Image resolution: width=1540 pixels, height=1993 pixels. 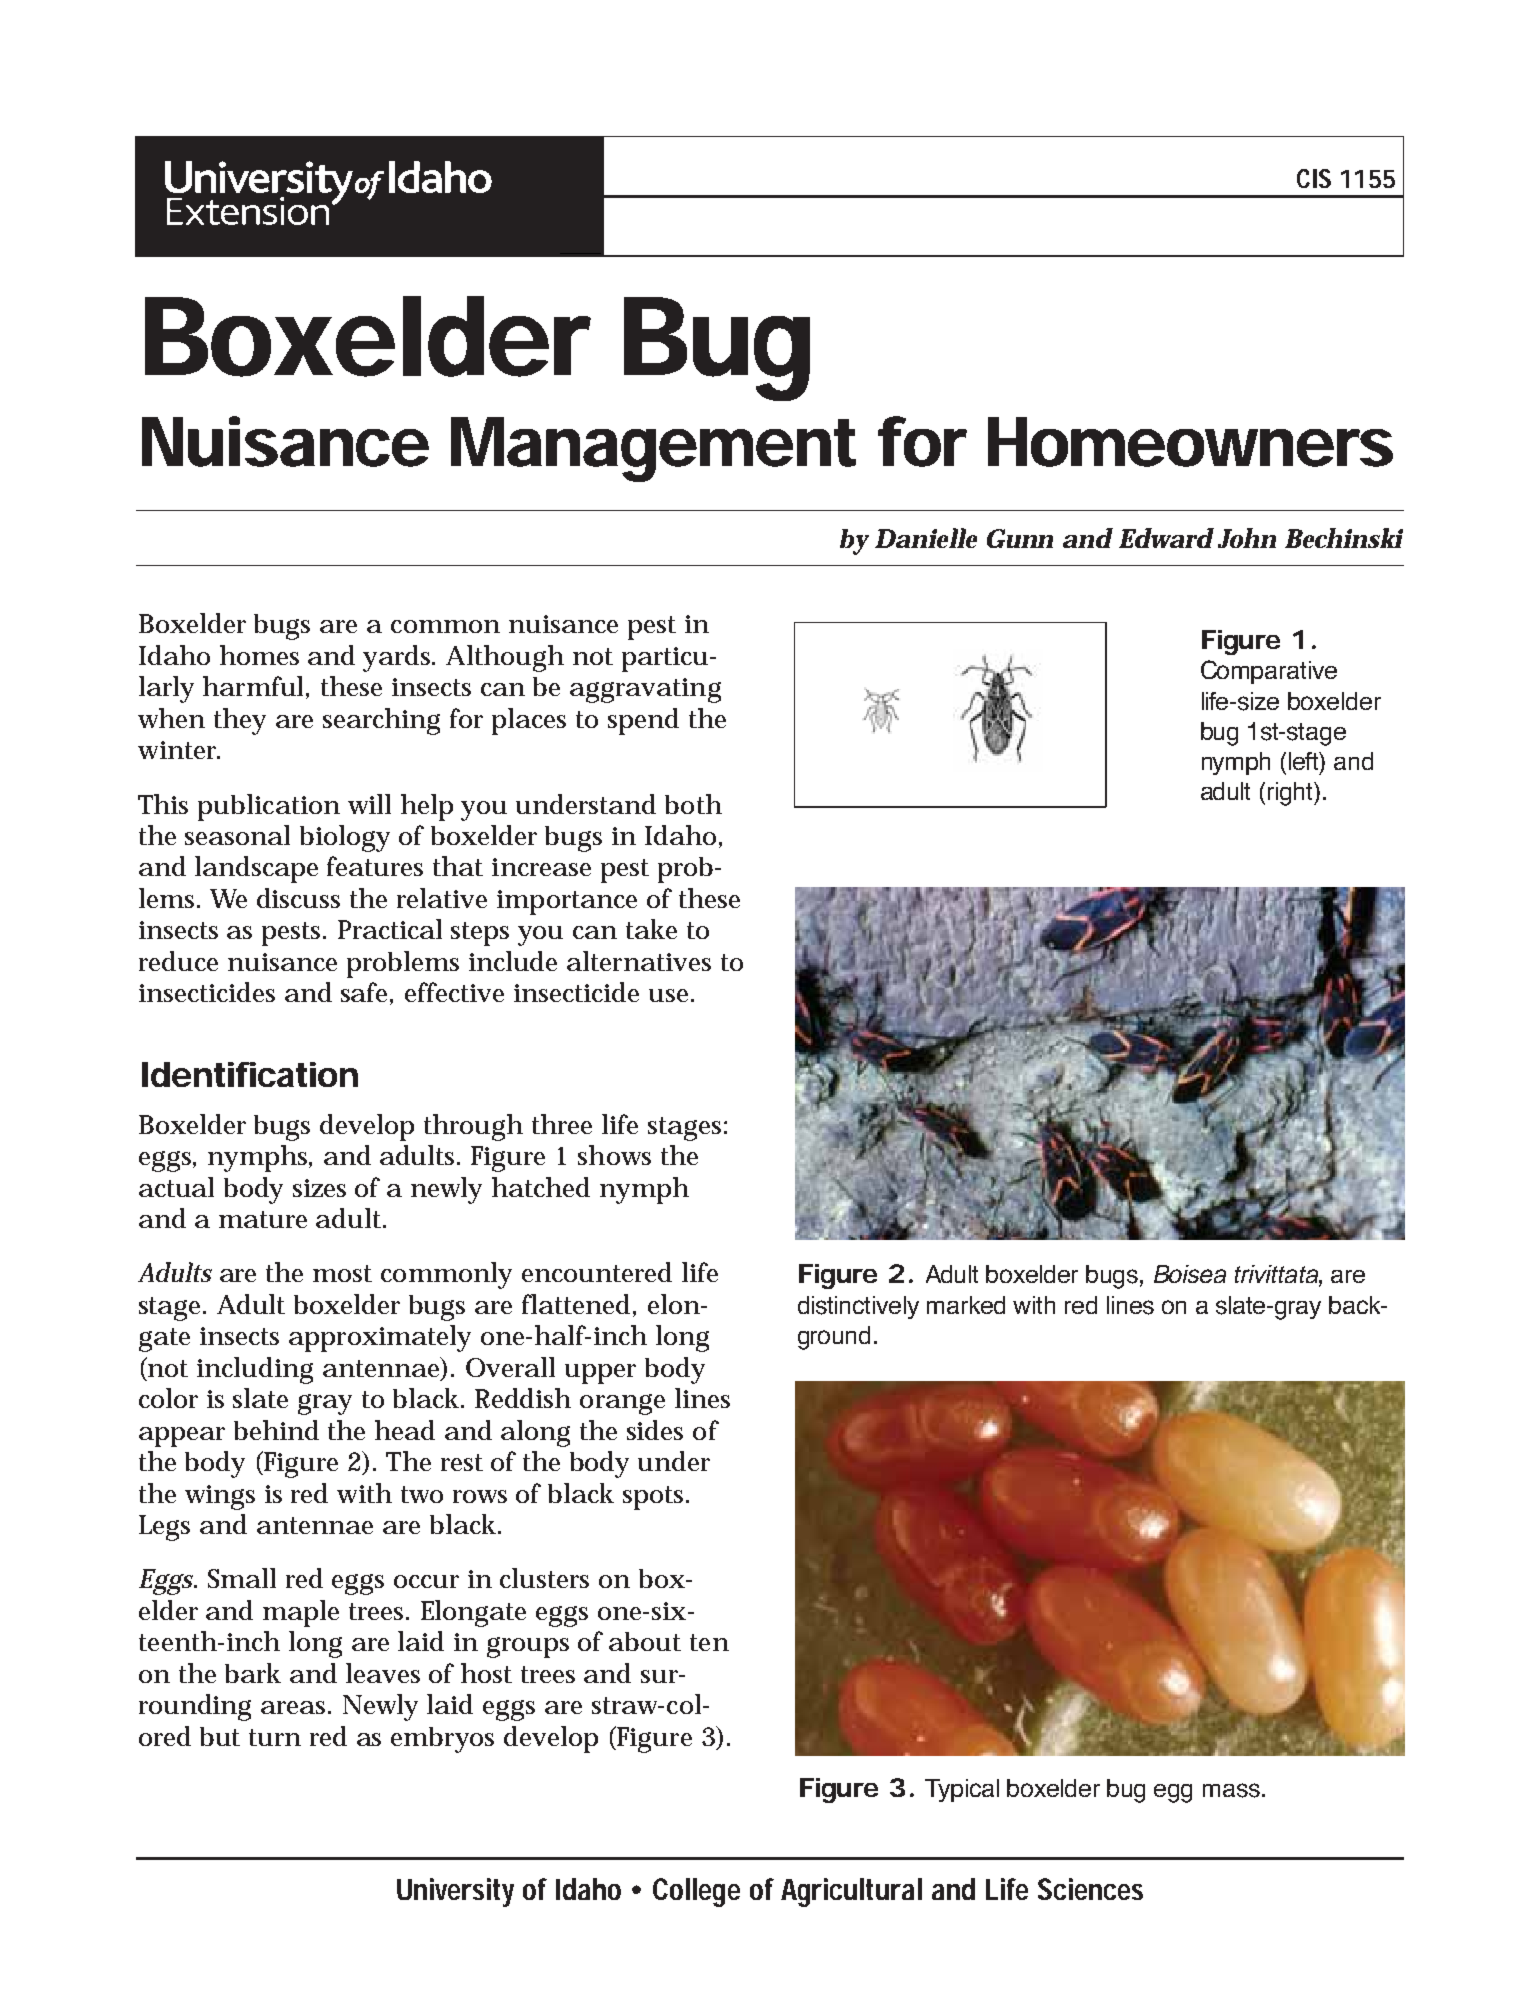 What do you see at coordinates (645, 690) in the document?
I see `aggravating` at bounding box center [645, 690].
